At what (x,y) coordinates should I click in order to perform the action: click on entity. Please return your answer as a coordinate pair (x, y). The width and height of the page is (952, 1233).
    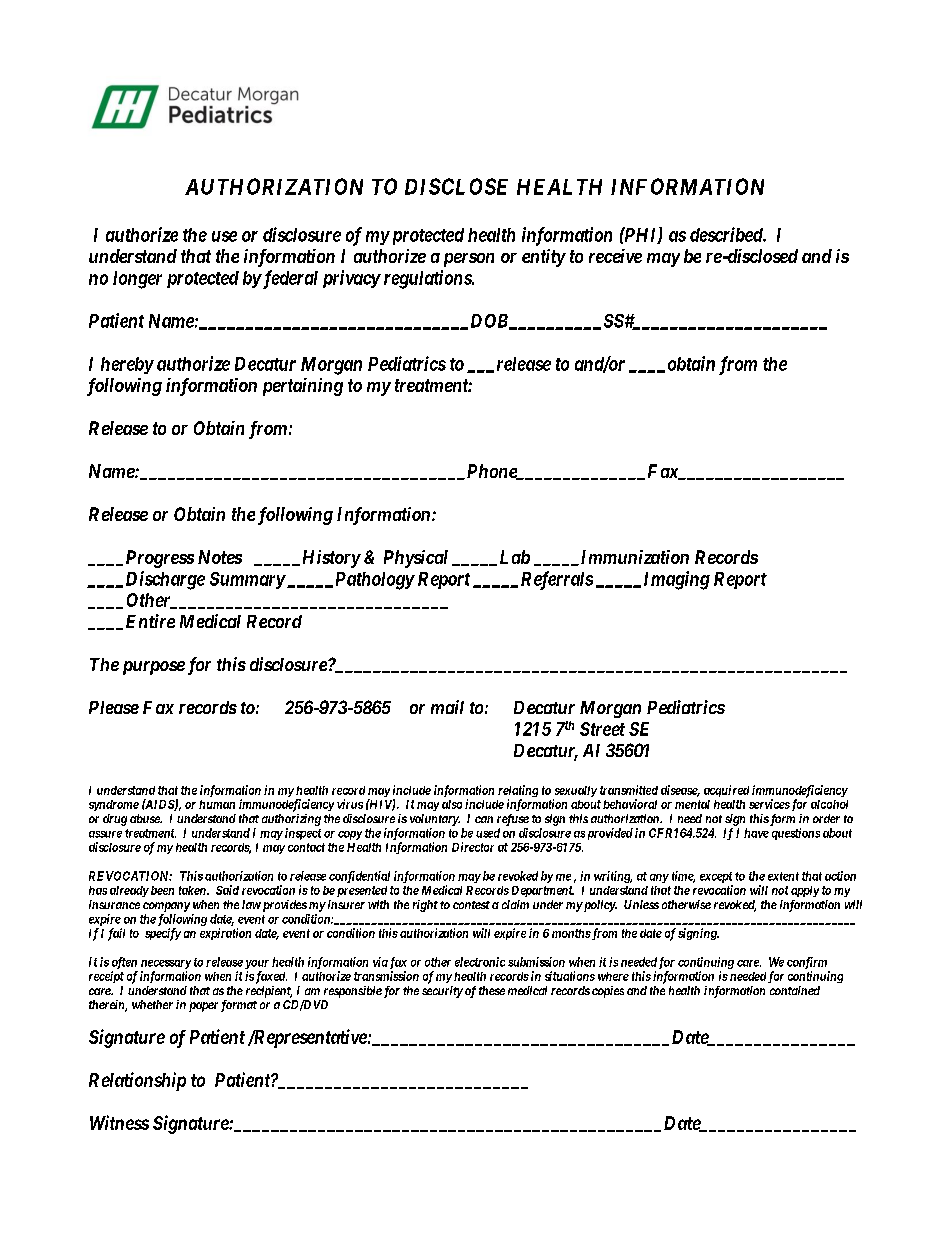
    Looking at the image, I should click on (544, 258).
